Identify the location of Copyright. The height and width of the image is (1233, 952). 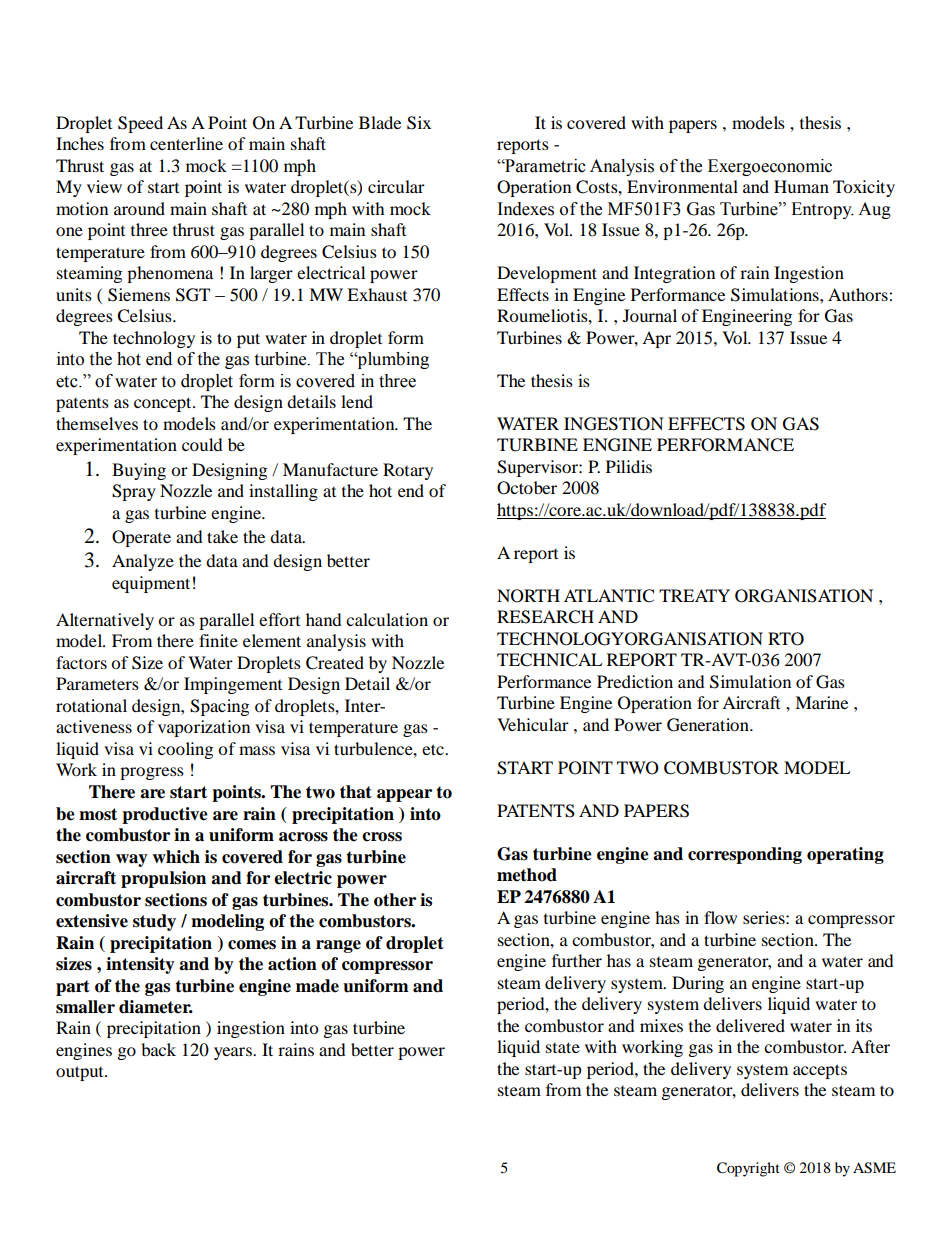
(748, 1169).
